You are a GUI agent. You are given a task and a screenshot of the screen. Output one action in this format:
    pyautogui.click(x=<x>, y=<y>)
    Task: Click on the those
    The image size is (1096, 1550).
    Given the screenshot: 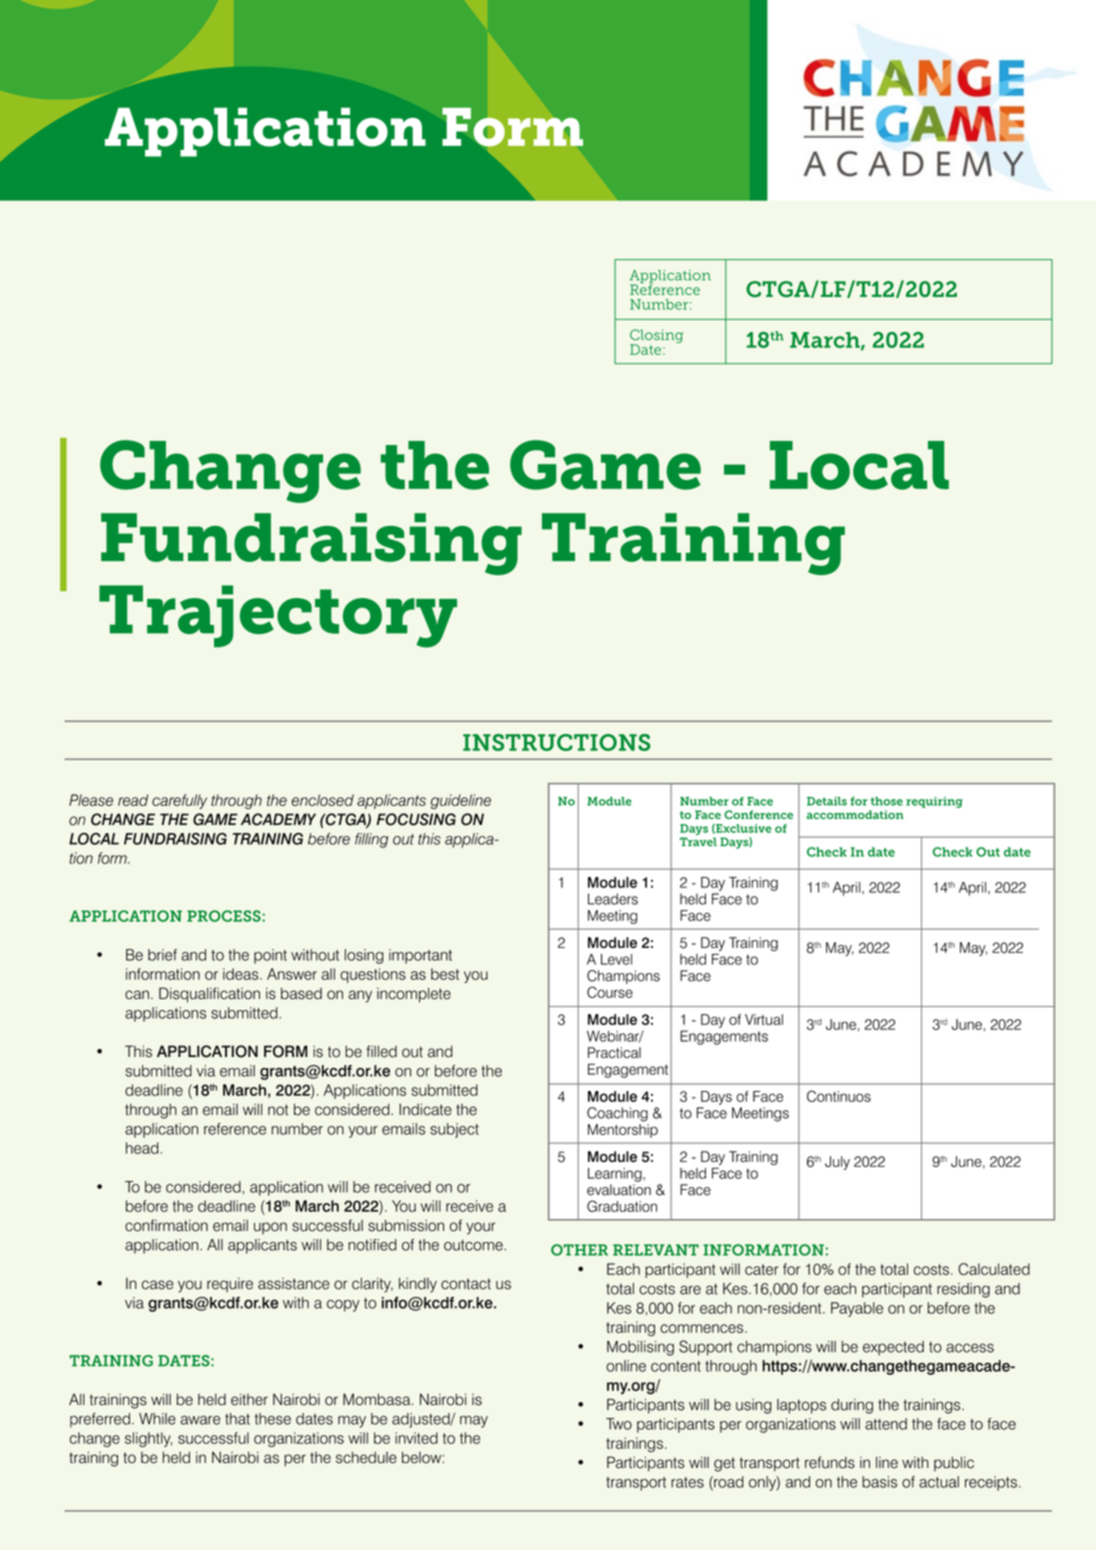 What is the action you would take?
    pyautogui.click(x=887, y=801)
